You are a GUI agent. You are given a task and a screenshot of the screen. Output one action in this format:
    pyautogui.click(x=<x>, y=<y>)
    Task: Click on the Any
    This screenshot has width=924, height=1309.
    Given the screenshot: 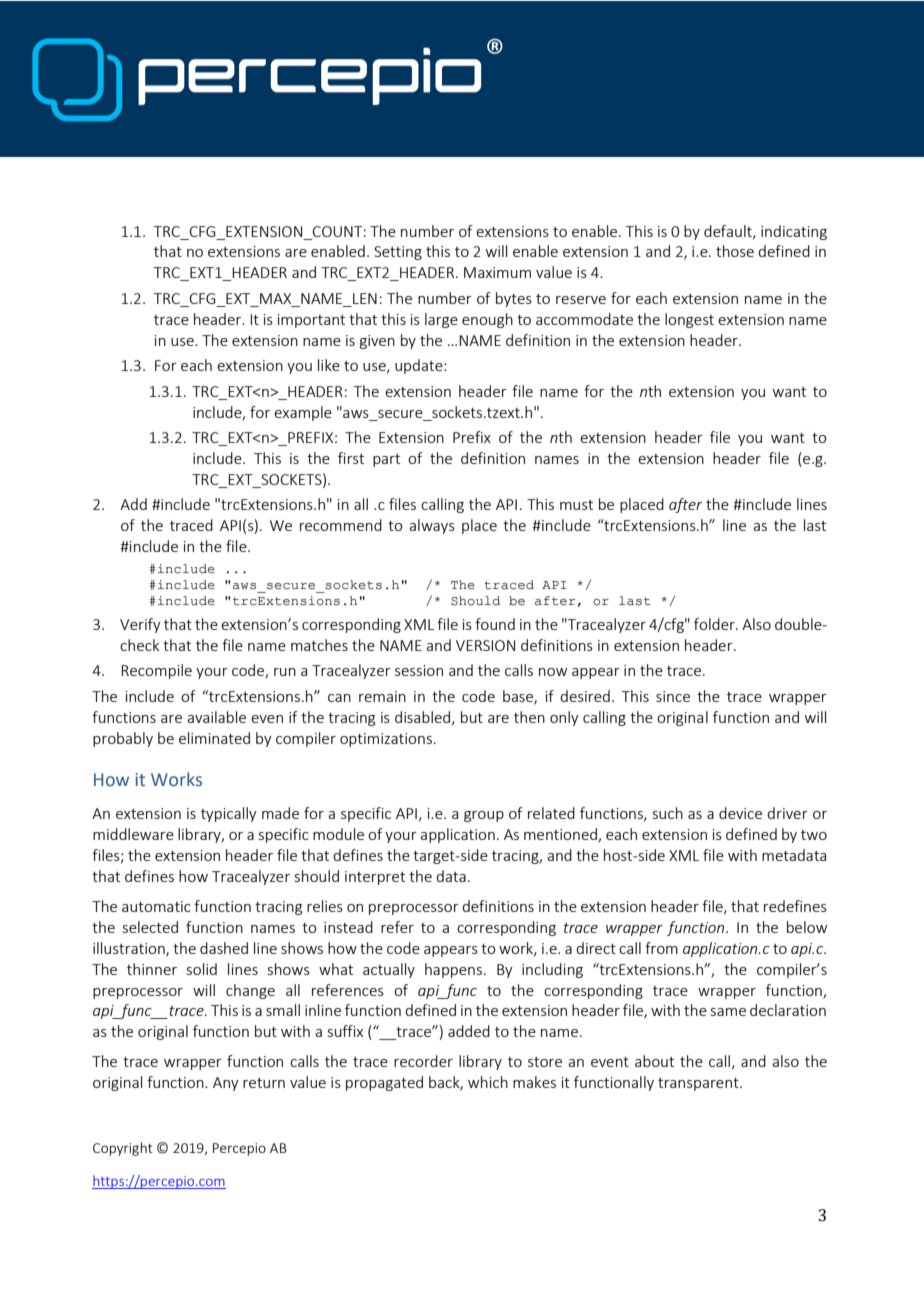 What is the action you would take?
    pyautogui.click(x=226, y=1084)
